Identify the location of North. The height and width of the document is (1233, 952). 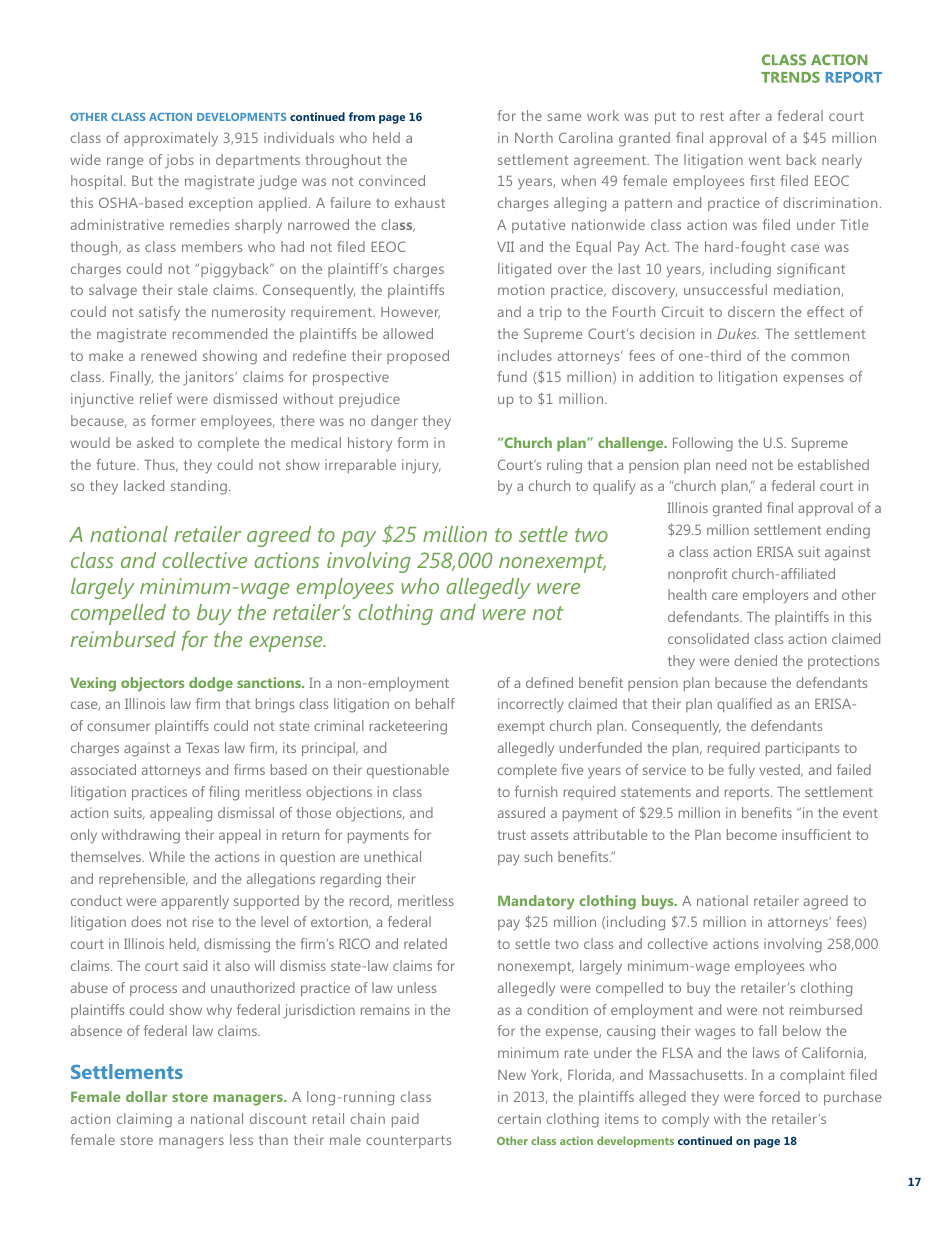
(534, 137).
